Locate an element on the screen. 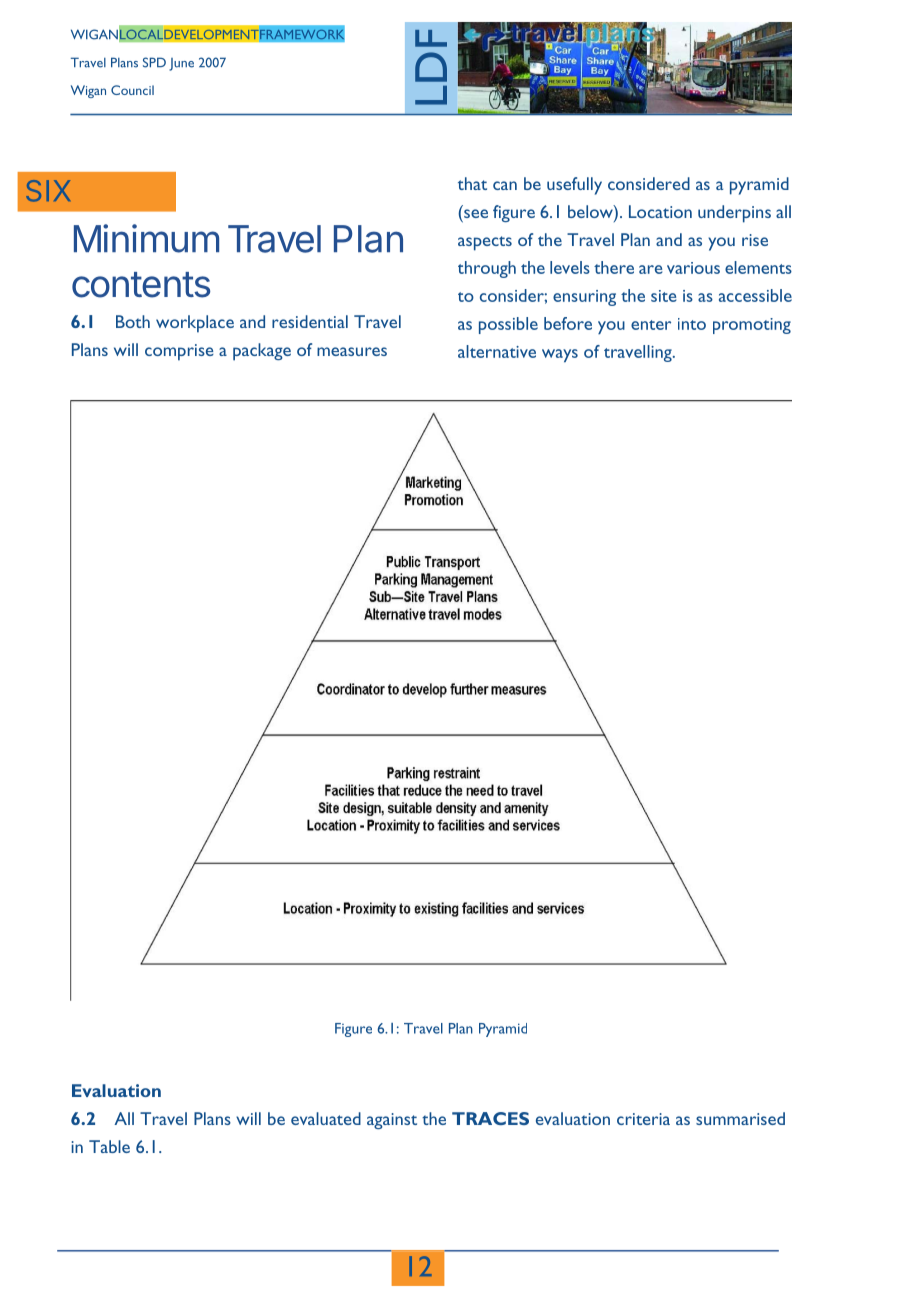 The width and height of the screenshot is (924, 1308). criteria is located at coordinates (643, 1119).
